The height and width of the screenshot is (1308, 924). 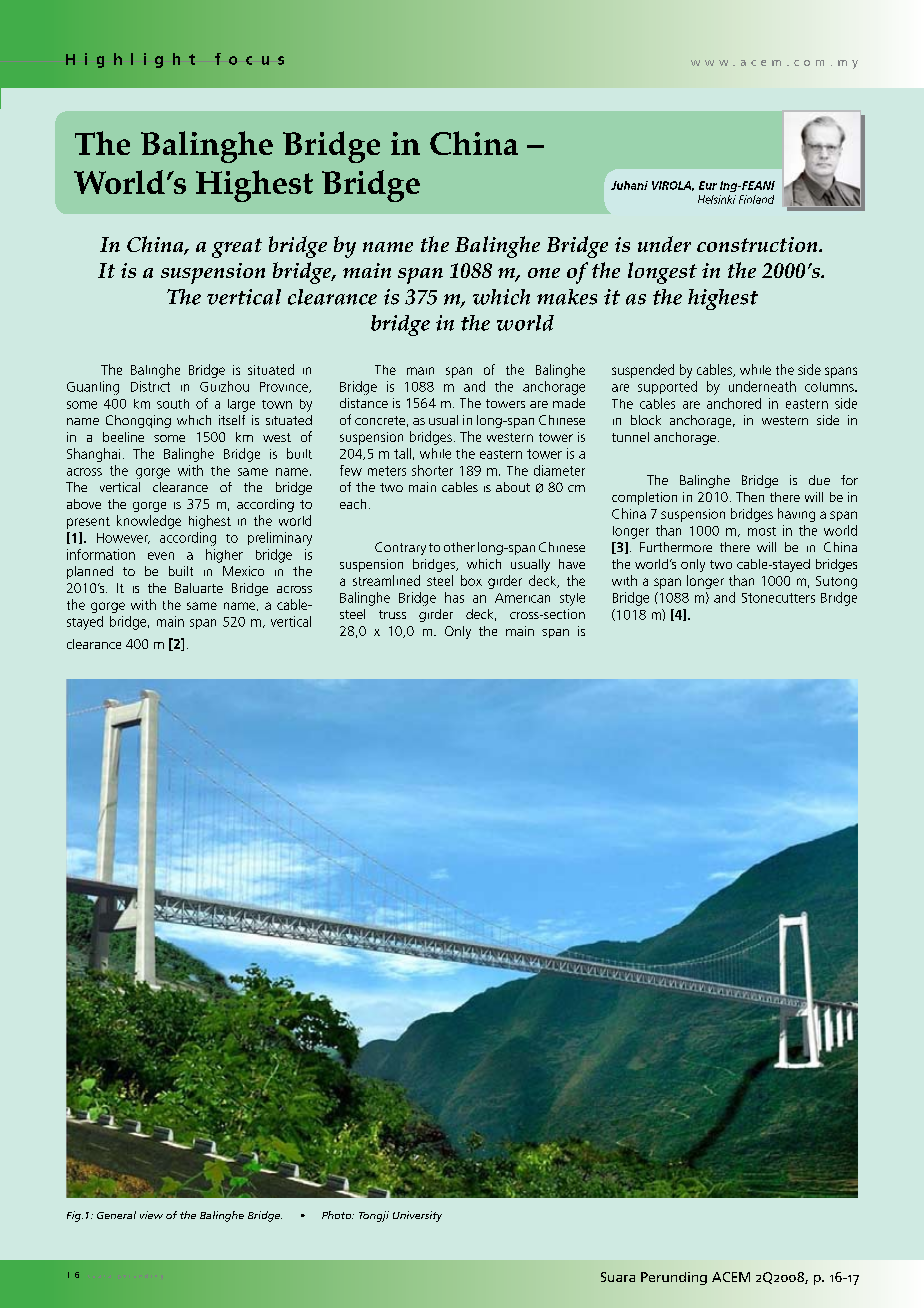 I want to click on General, so click(x=116, y=1215).
